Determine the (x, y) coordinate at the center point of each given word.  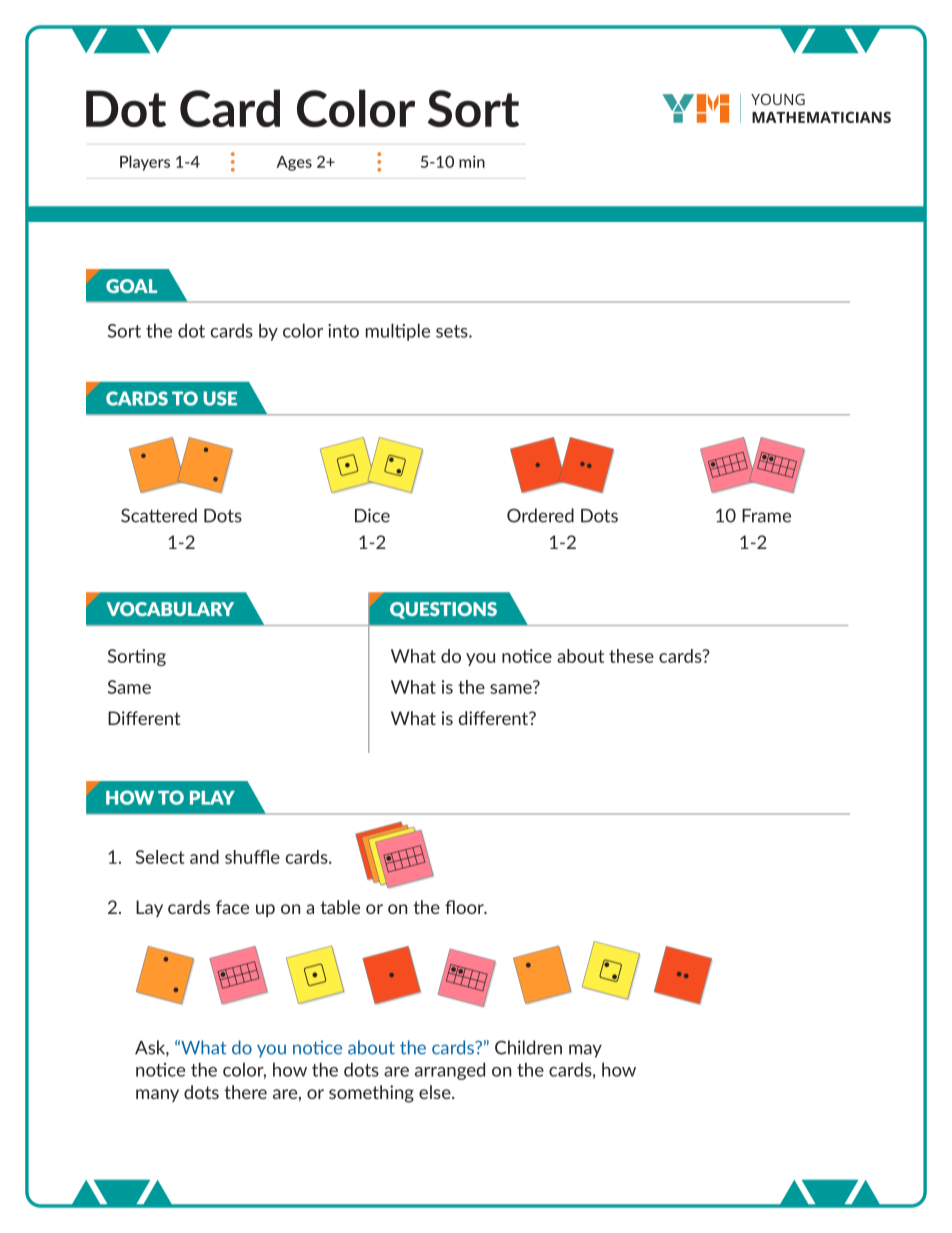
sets (453, 331)
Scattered (159, 515)
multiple (398, 332)
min (472, 161)
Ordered (540, 515)
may (585, 1051)
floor (465, 907)
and (204, 857)
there (245, 1092)
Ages (294, 163)
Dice (372, 515)
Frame (766, 516)
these (631, 656)
